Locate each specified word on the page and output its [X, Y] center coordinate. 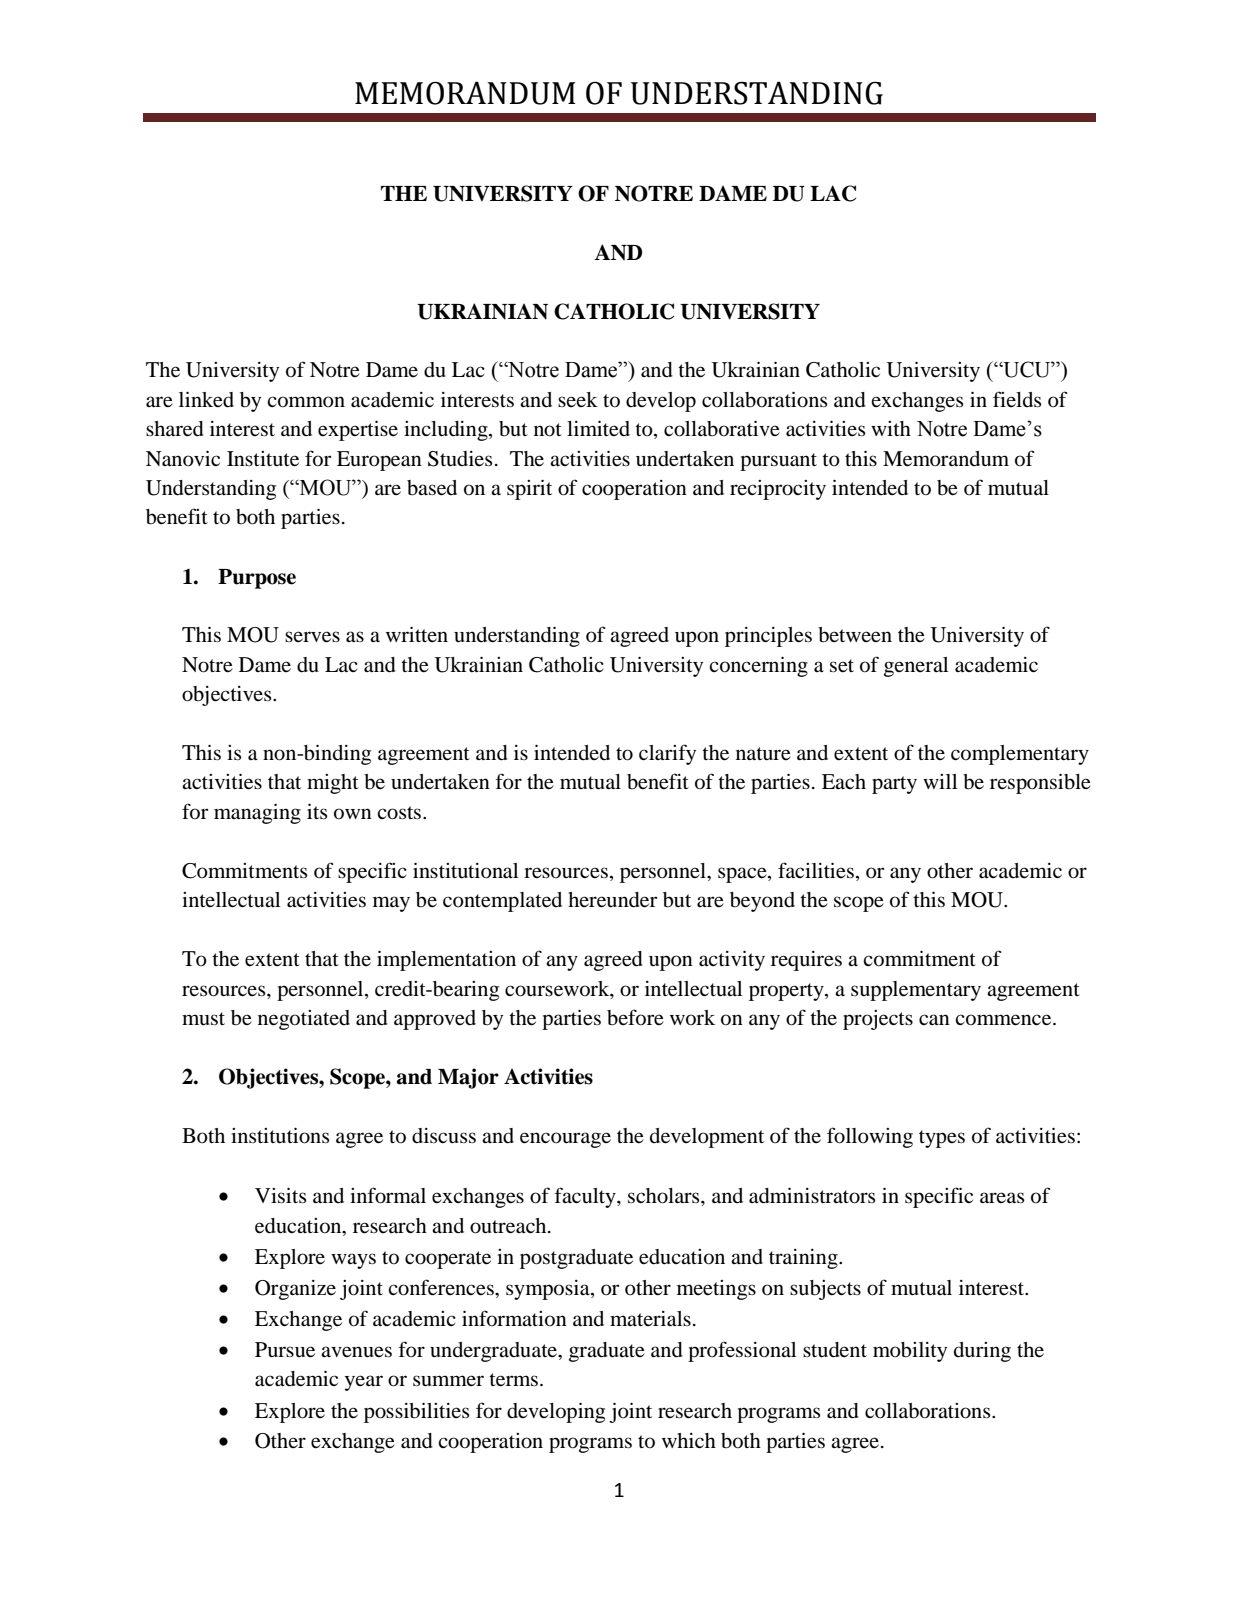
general [916, 667]
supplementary [916, 991]
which [689, 1440]
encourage [565, 1140]
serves [312, 637]
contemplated [502, 902]
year [364, 1383]
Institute [263, 459]
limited [598, 428]
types [942, 1139]
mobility [910, 1352]
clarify [667, 754]
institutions [280, 1135]
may [391, 904]
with [891, 428]
